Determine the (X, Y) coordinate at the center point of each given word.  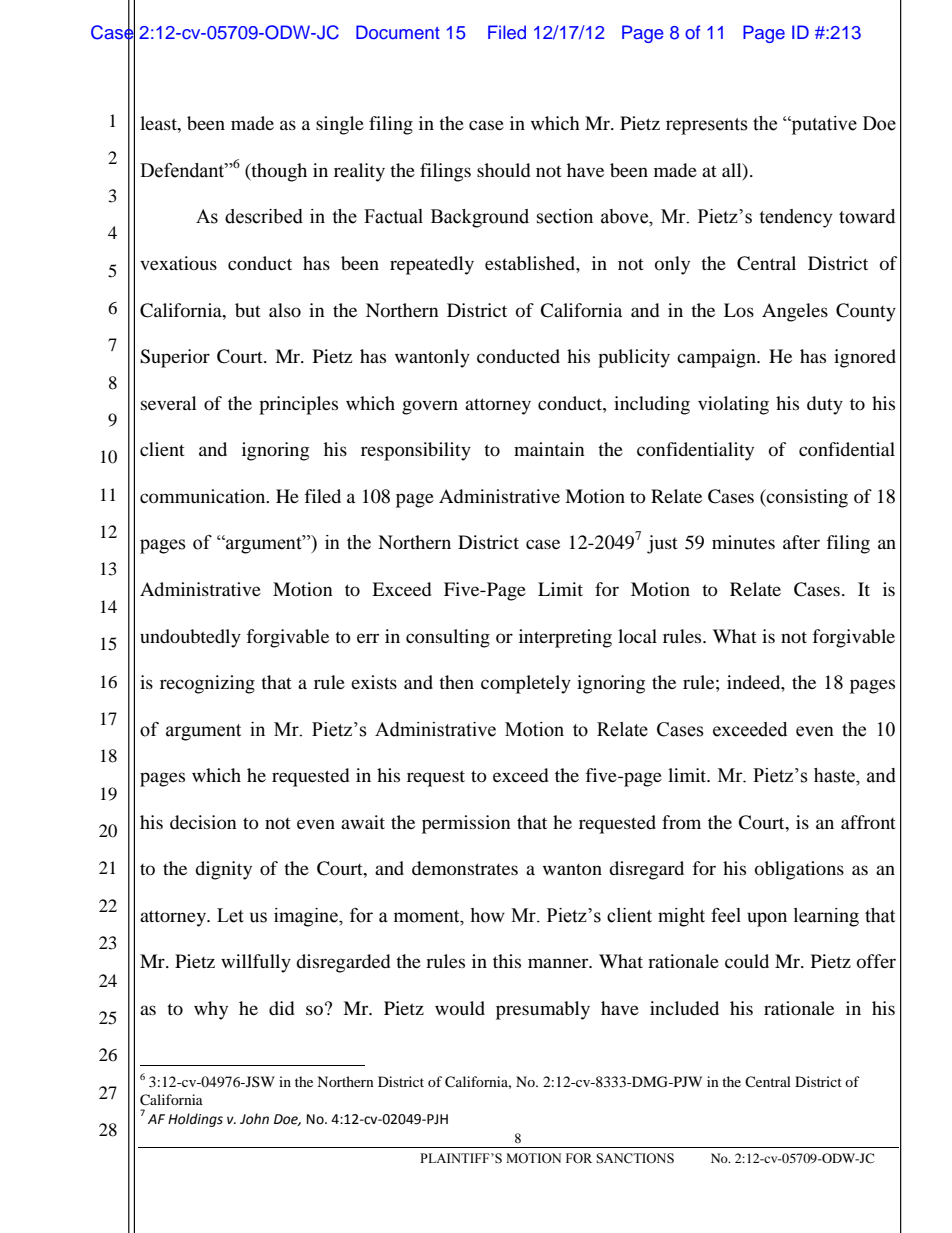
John (254, 1119)
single (340, 125)
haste (835, 775)
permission (466, 824)
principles (298, 405)
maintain (549, 449)
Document (398, 32)
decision (203, 822)
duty (825, 405)
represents (707, 126)
